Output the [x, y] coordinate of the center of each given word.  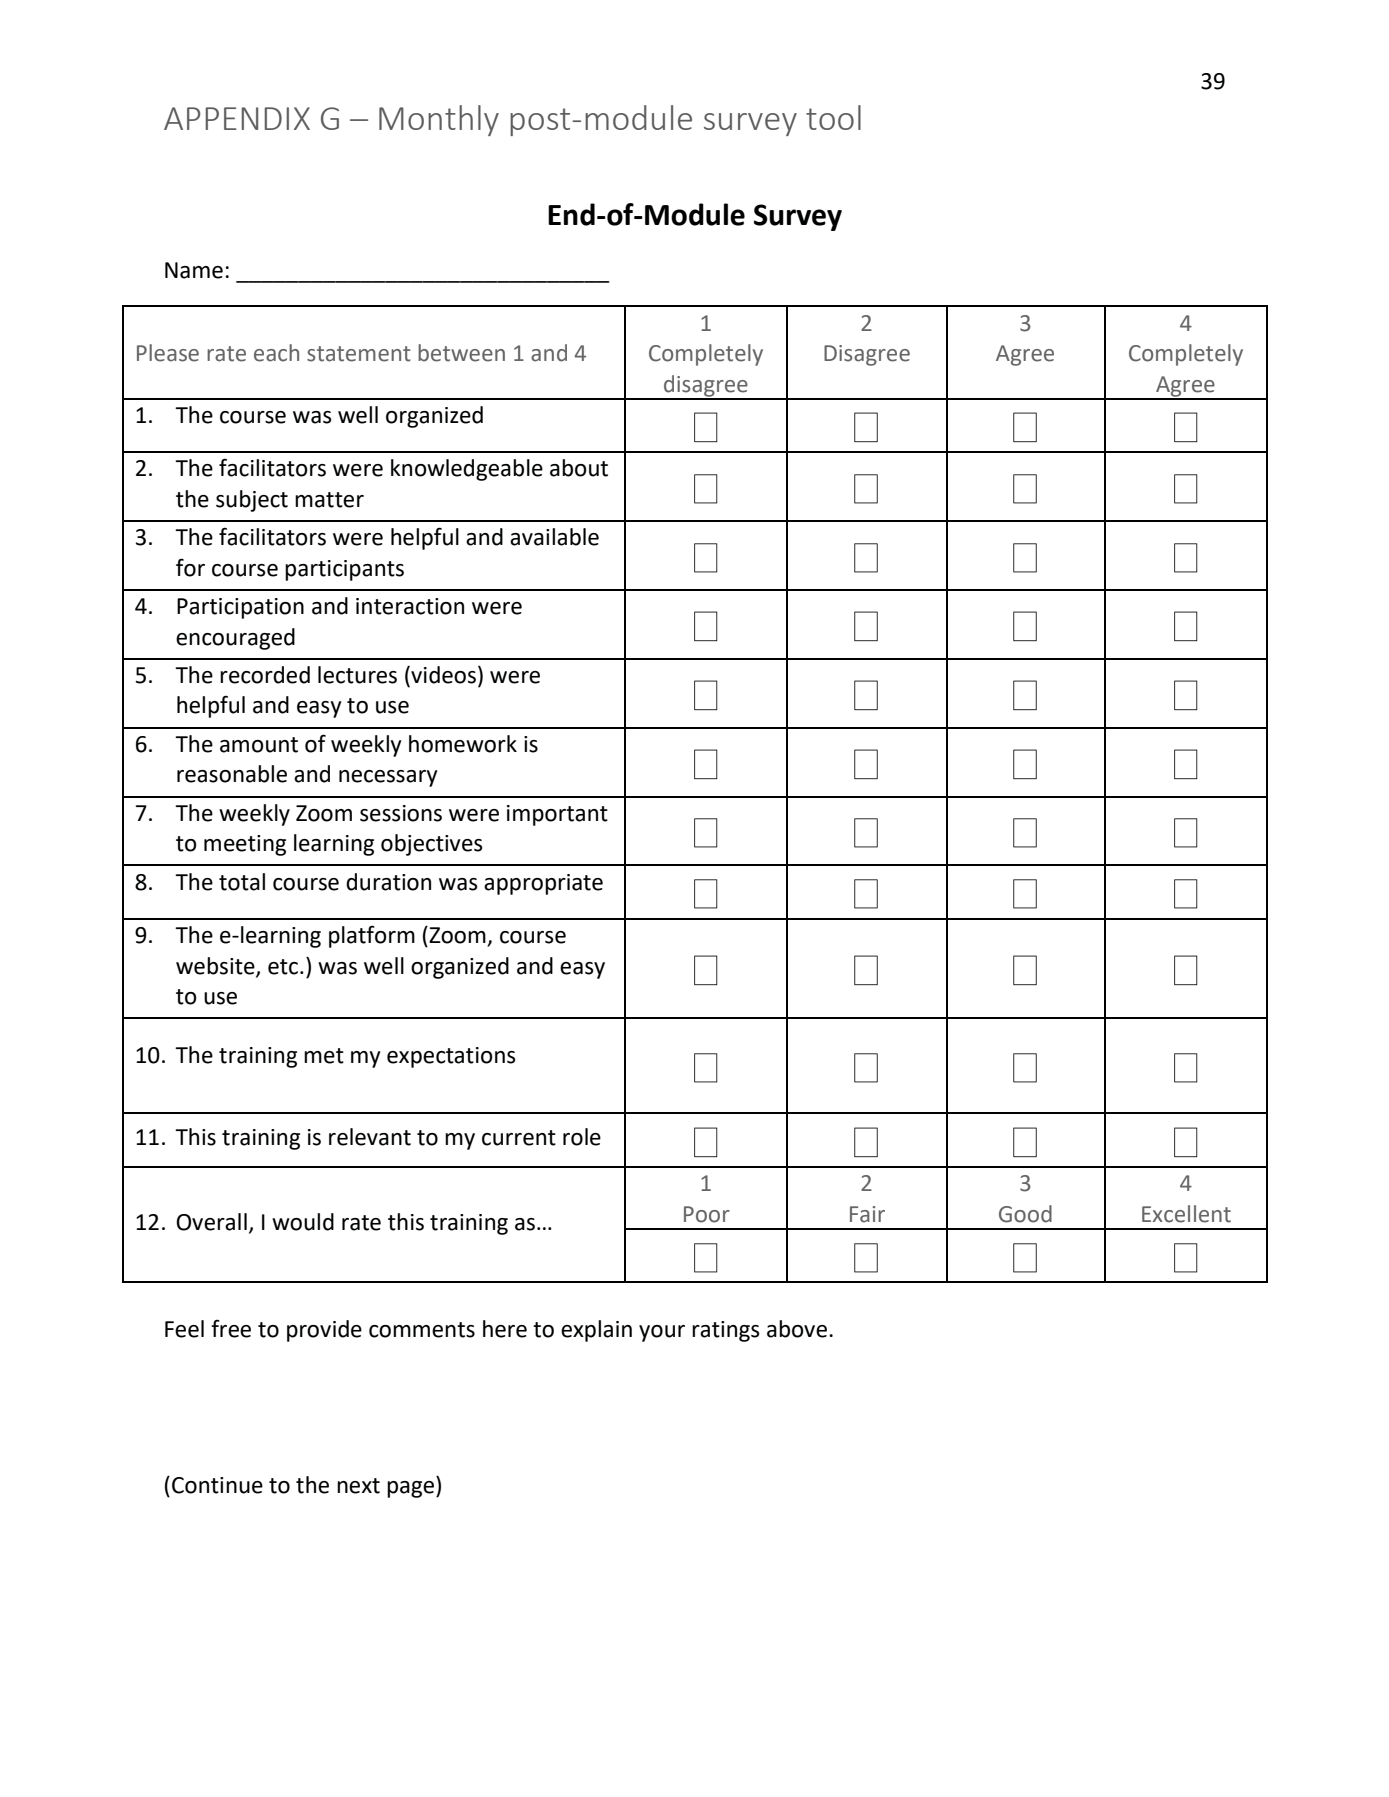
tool [833, 117]
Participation [240, 608]
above [797, 1329]
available [554, 537]
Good [1025, 1214]
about [579, 468]
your [662, 1333]
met [324, 1056]
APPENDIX [237, 118]
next [358, 1486]
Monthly [439, 120]
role [582, 1137]
